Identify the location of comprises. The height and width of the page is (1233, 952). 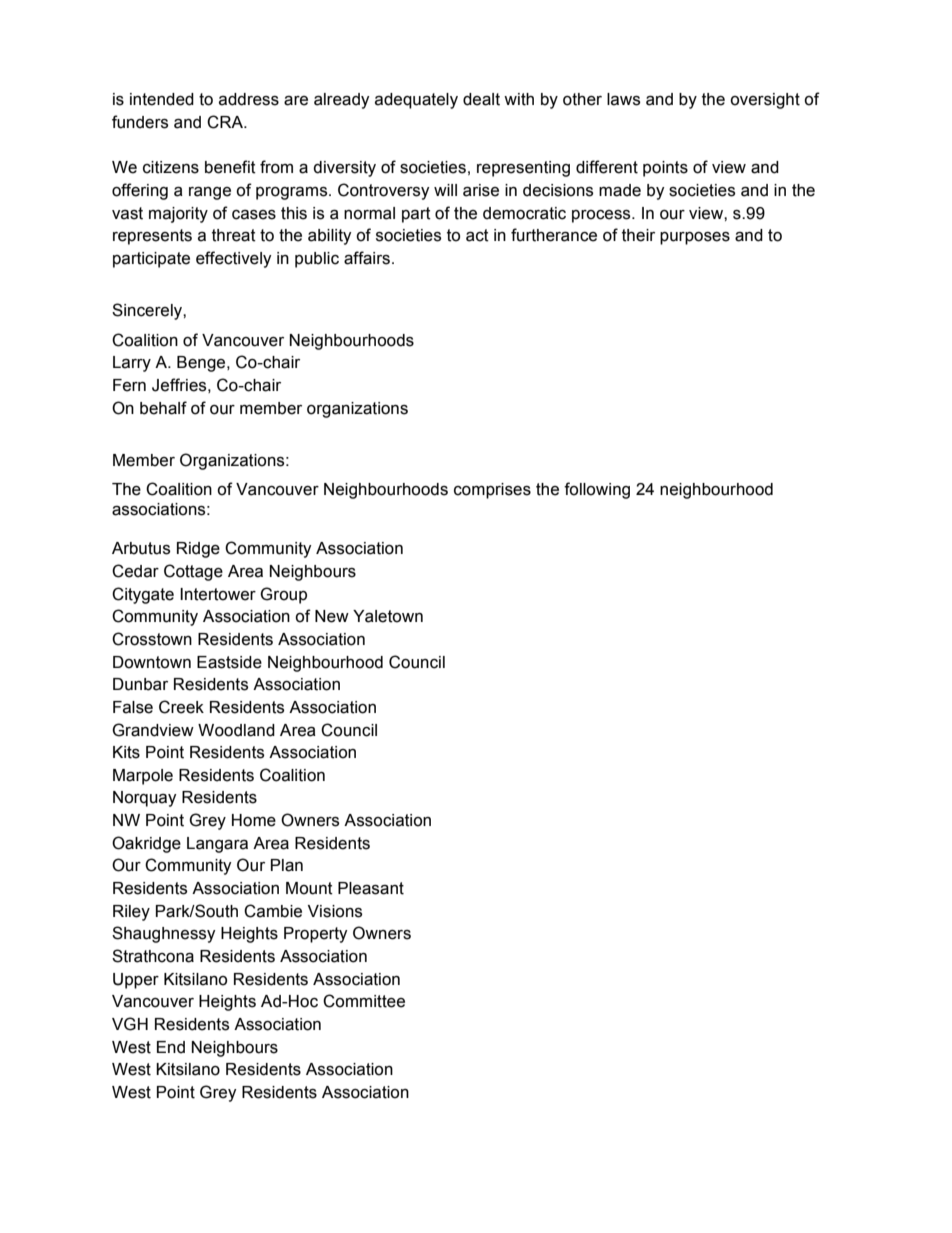
(492, 491).
